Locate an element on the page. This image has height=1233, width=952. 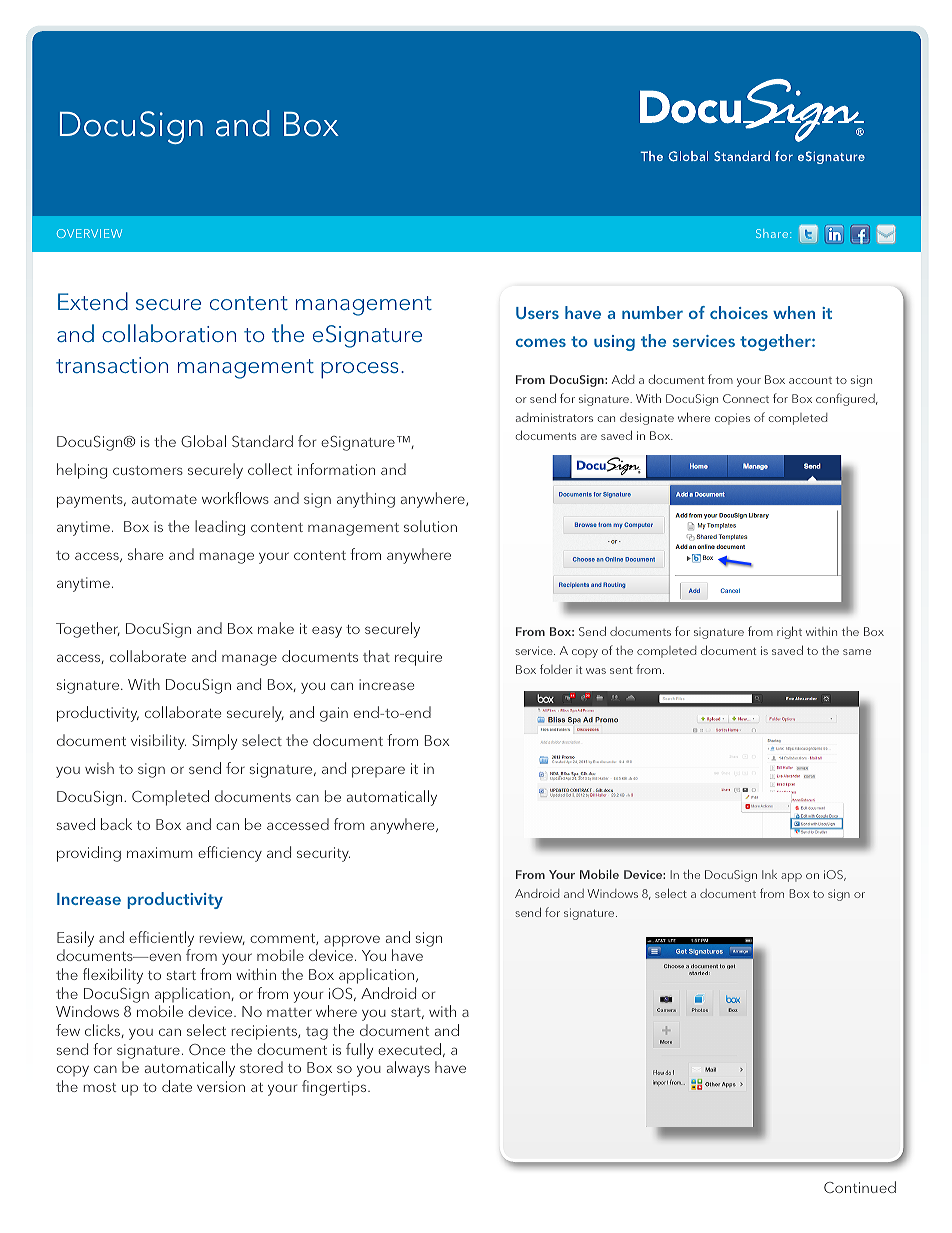
Users is located at coordinates (537, 313).
